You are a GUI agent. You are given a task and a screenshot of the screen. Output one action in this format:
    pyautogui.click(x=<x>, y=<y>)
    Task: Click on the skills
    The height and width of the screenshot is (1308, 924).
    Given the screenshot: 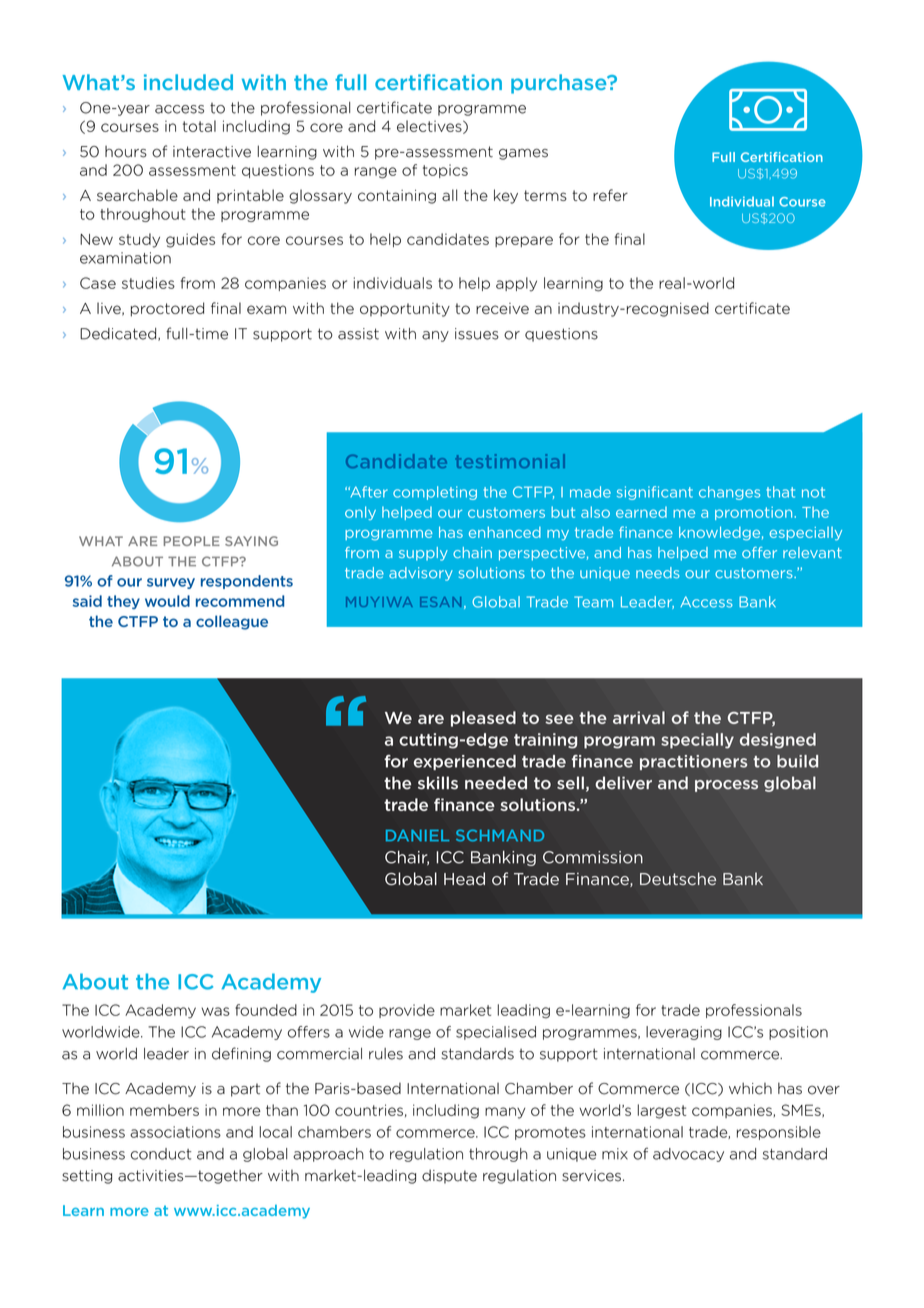 What is the action you would take?
    pyautogui.click(x=438, y=783)
